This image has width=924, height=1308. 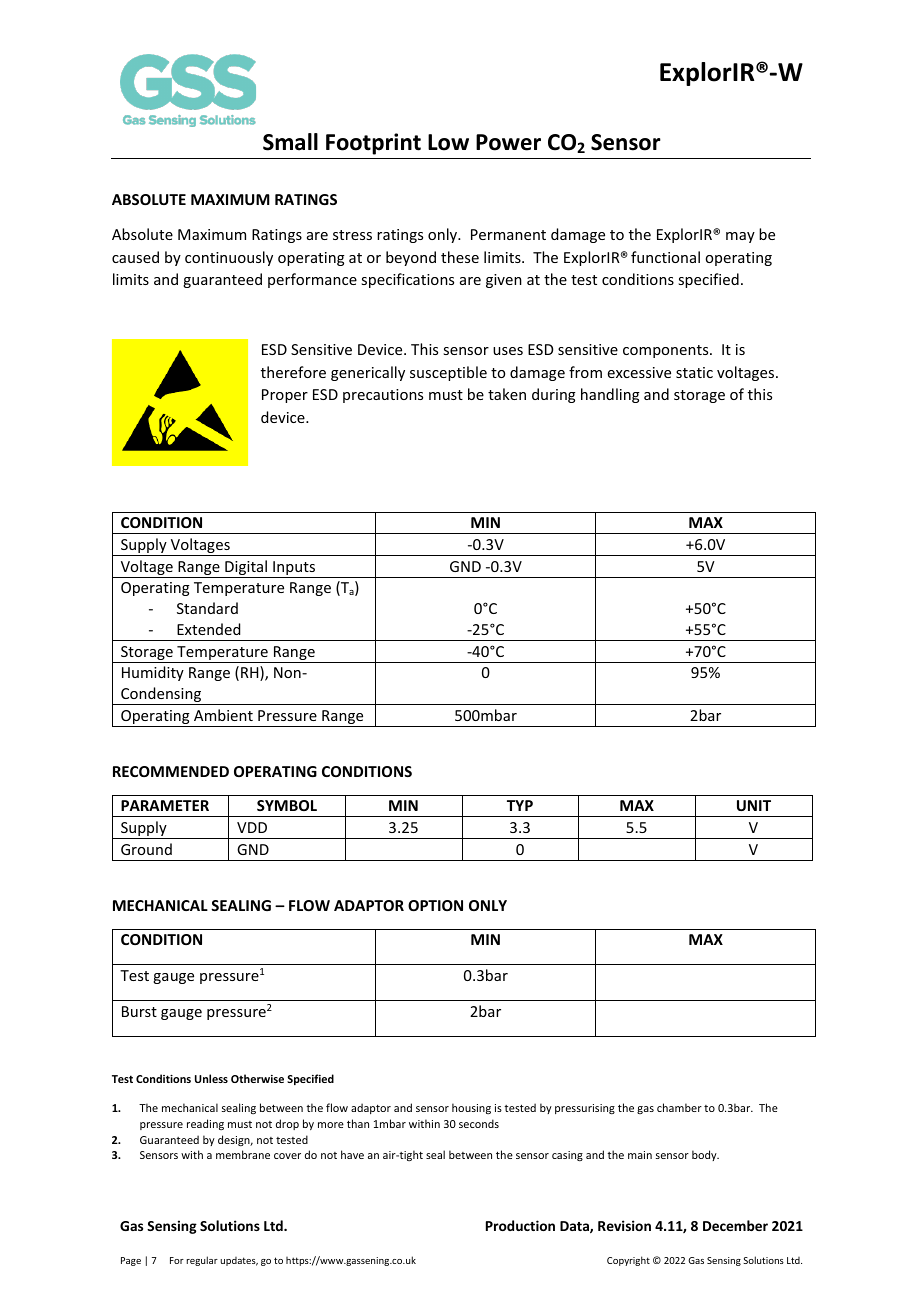 What do you see at coordinates (508, 142) in the image?
I see `Power` at bounding box center [508, 142].
